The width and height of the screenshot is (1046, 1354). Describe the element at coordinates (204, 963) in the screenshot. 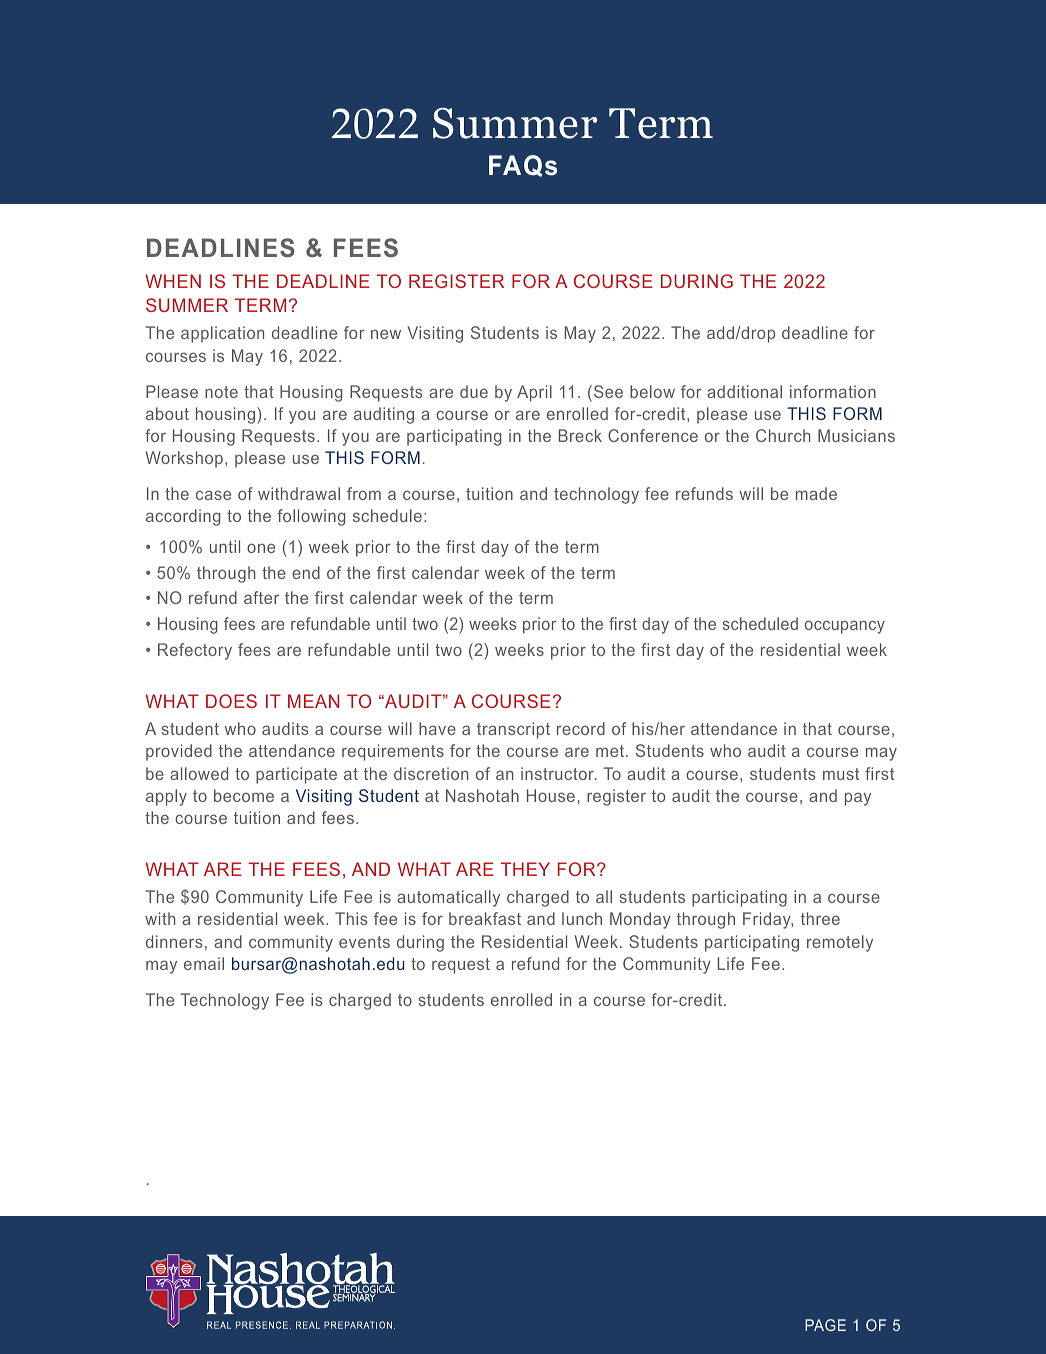

I see `email` at that location.
